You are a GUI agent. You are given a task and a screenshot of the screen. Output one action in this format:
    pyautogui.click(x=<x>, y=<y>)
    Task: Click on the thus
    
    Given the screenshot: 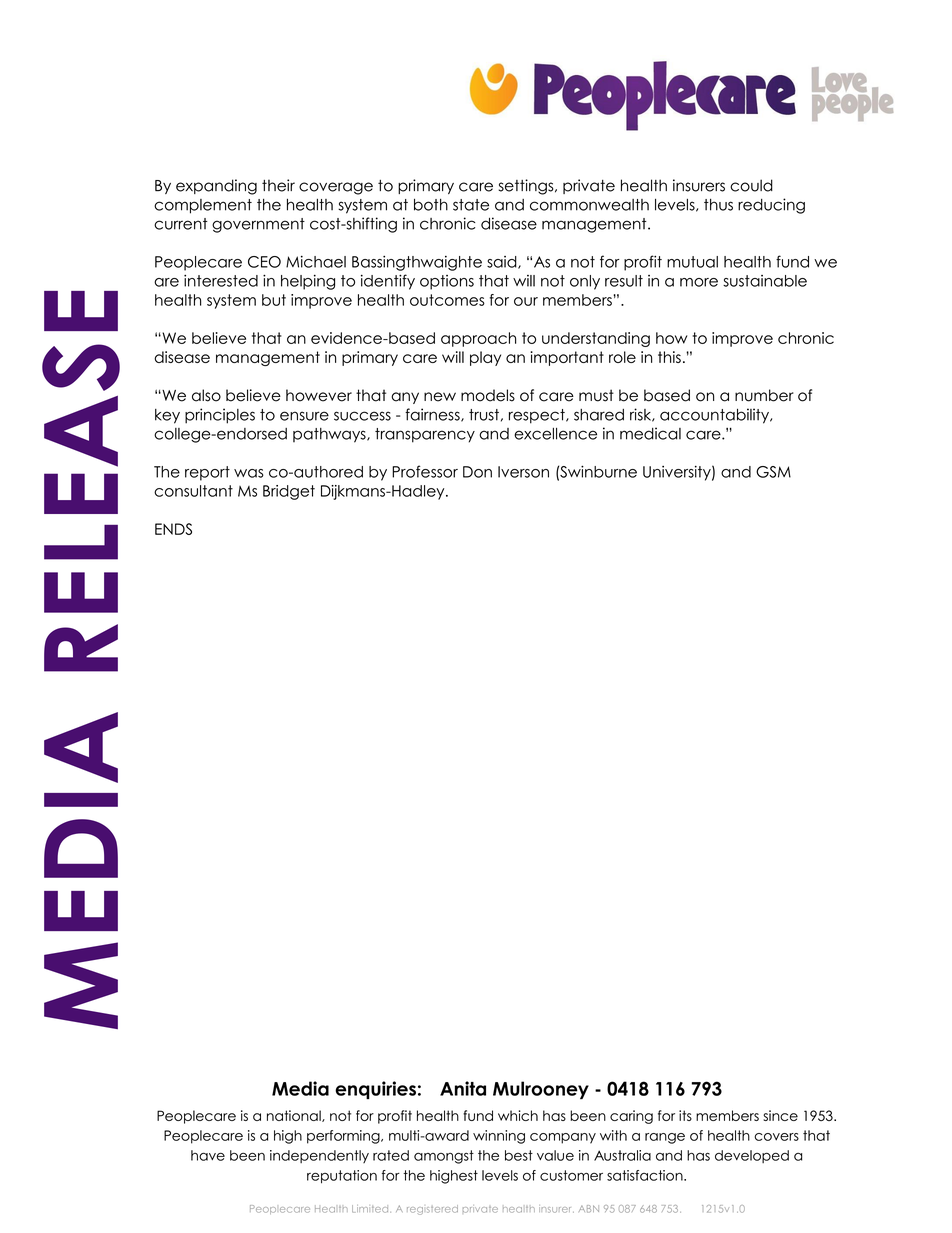 What is the action you would take?
    pyautogui.click(x=718, y=205)
